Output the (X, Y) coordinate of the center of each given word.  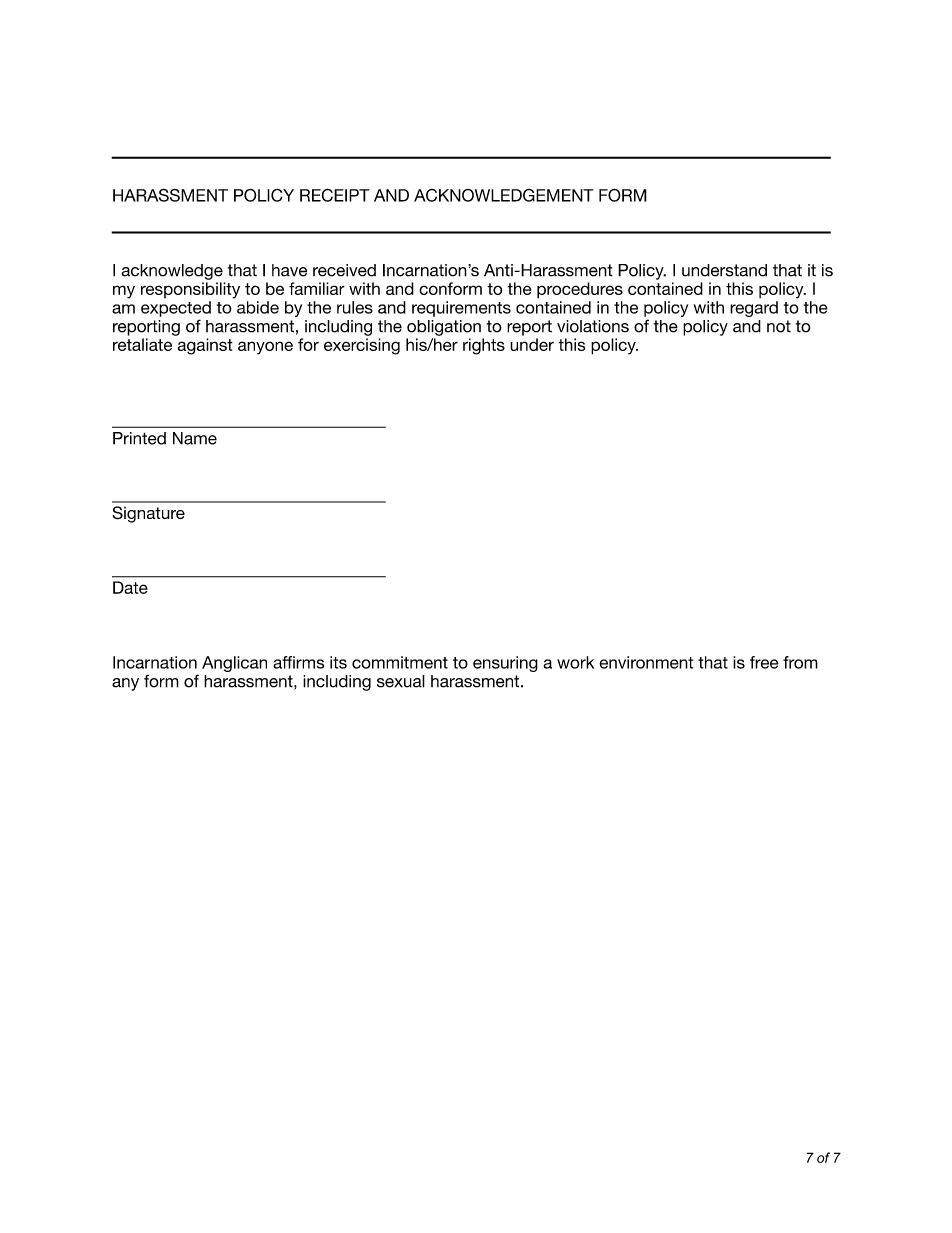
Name (195, 438)
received (344, 270)
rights (484, 346)
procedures (580, 290)
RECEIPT (334, 195)
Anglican (234, 664)
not (779, 326)
